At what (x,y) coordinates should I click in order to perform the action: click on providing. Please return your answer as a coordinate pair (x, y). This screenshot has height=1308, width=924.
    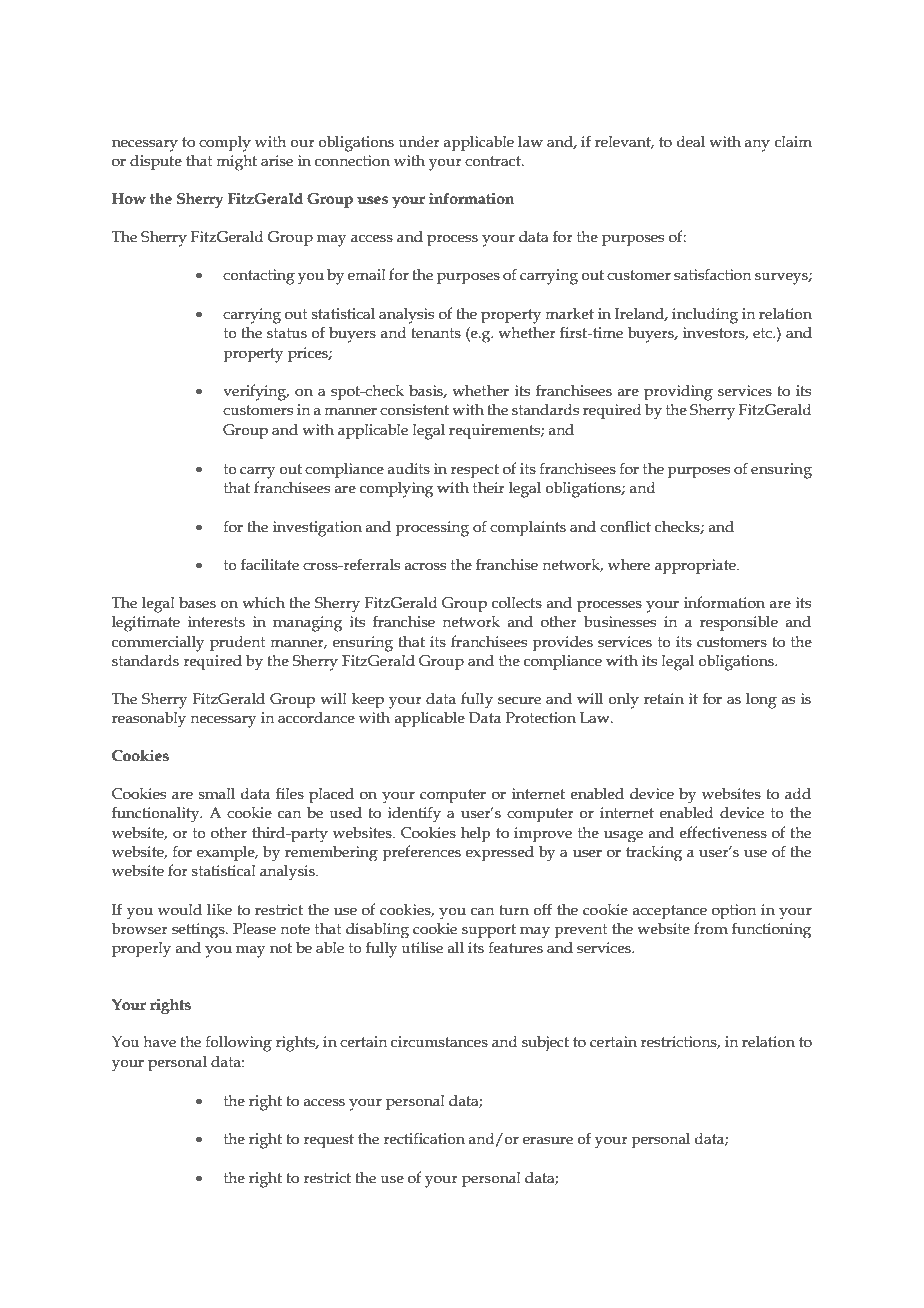
    Looking at the image, I should click on (678, 393).
